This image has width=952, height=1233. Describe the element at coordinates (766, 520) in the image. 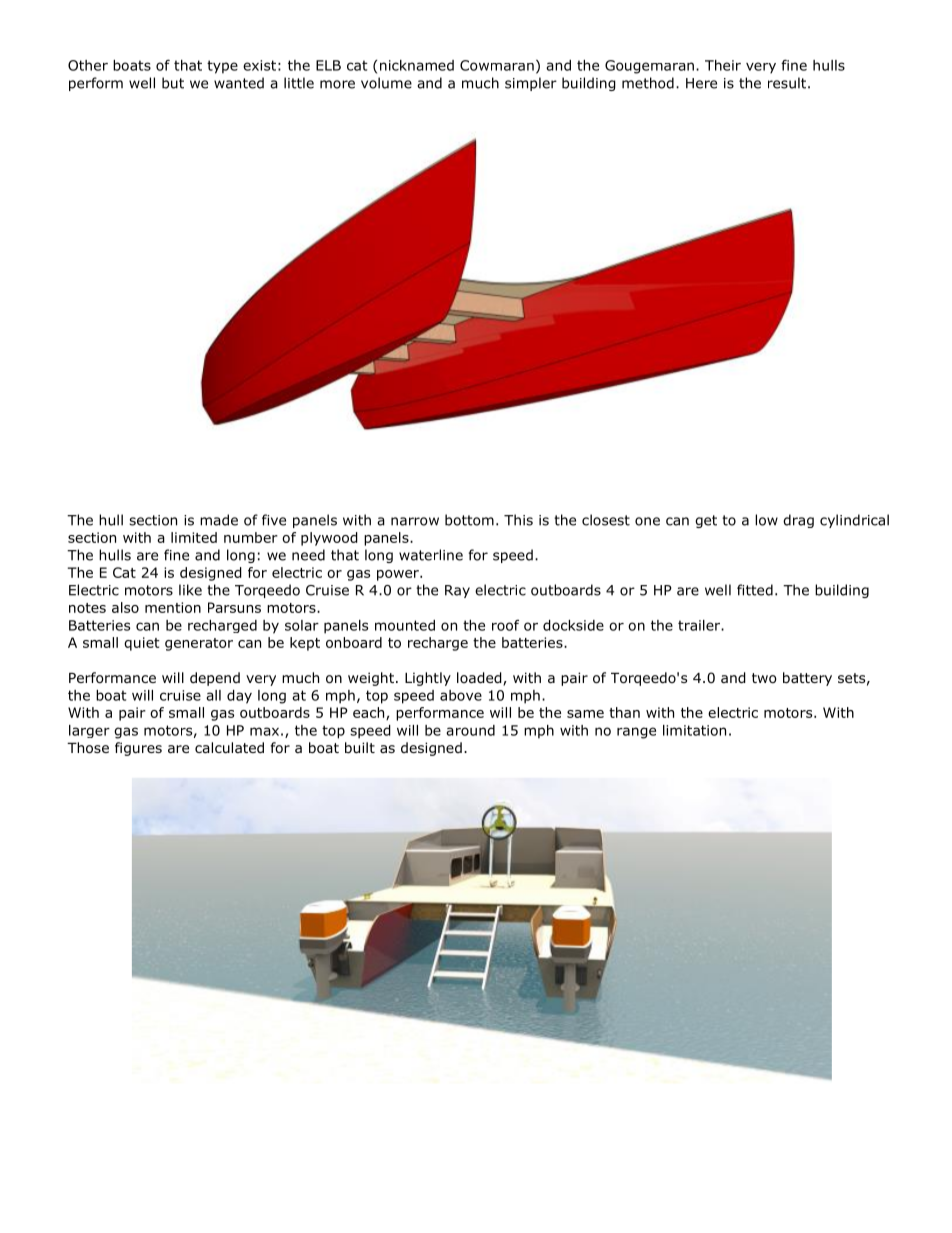

I see `low` at that location.
